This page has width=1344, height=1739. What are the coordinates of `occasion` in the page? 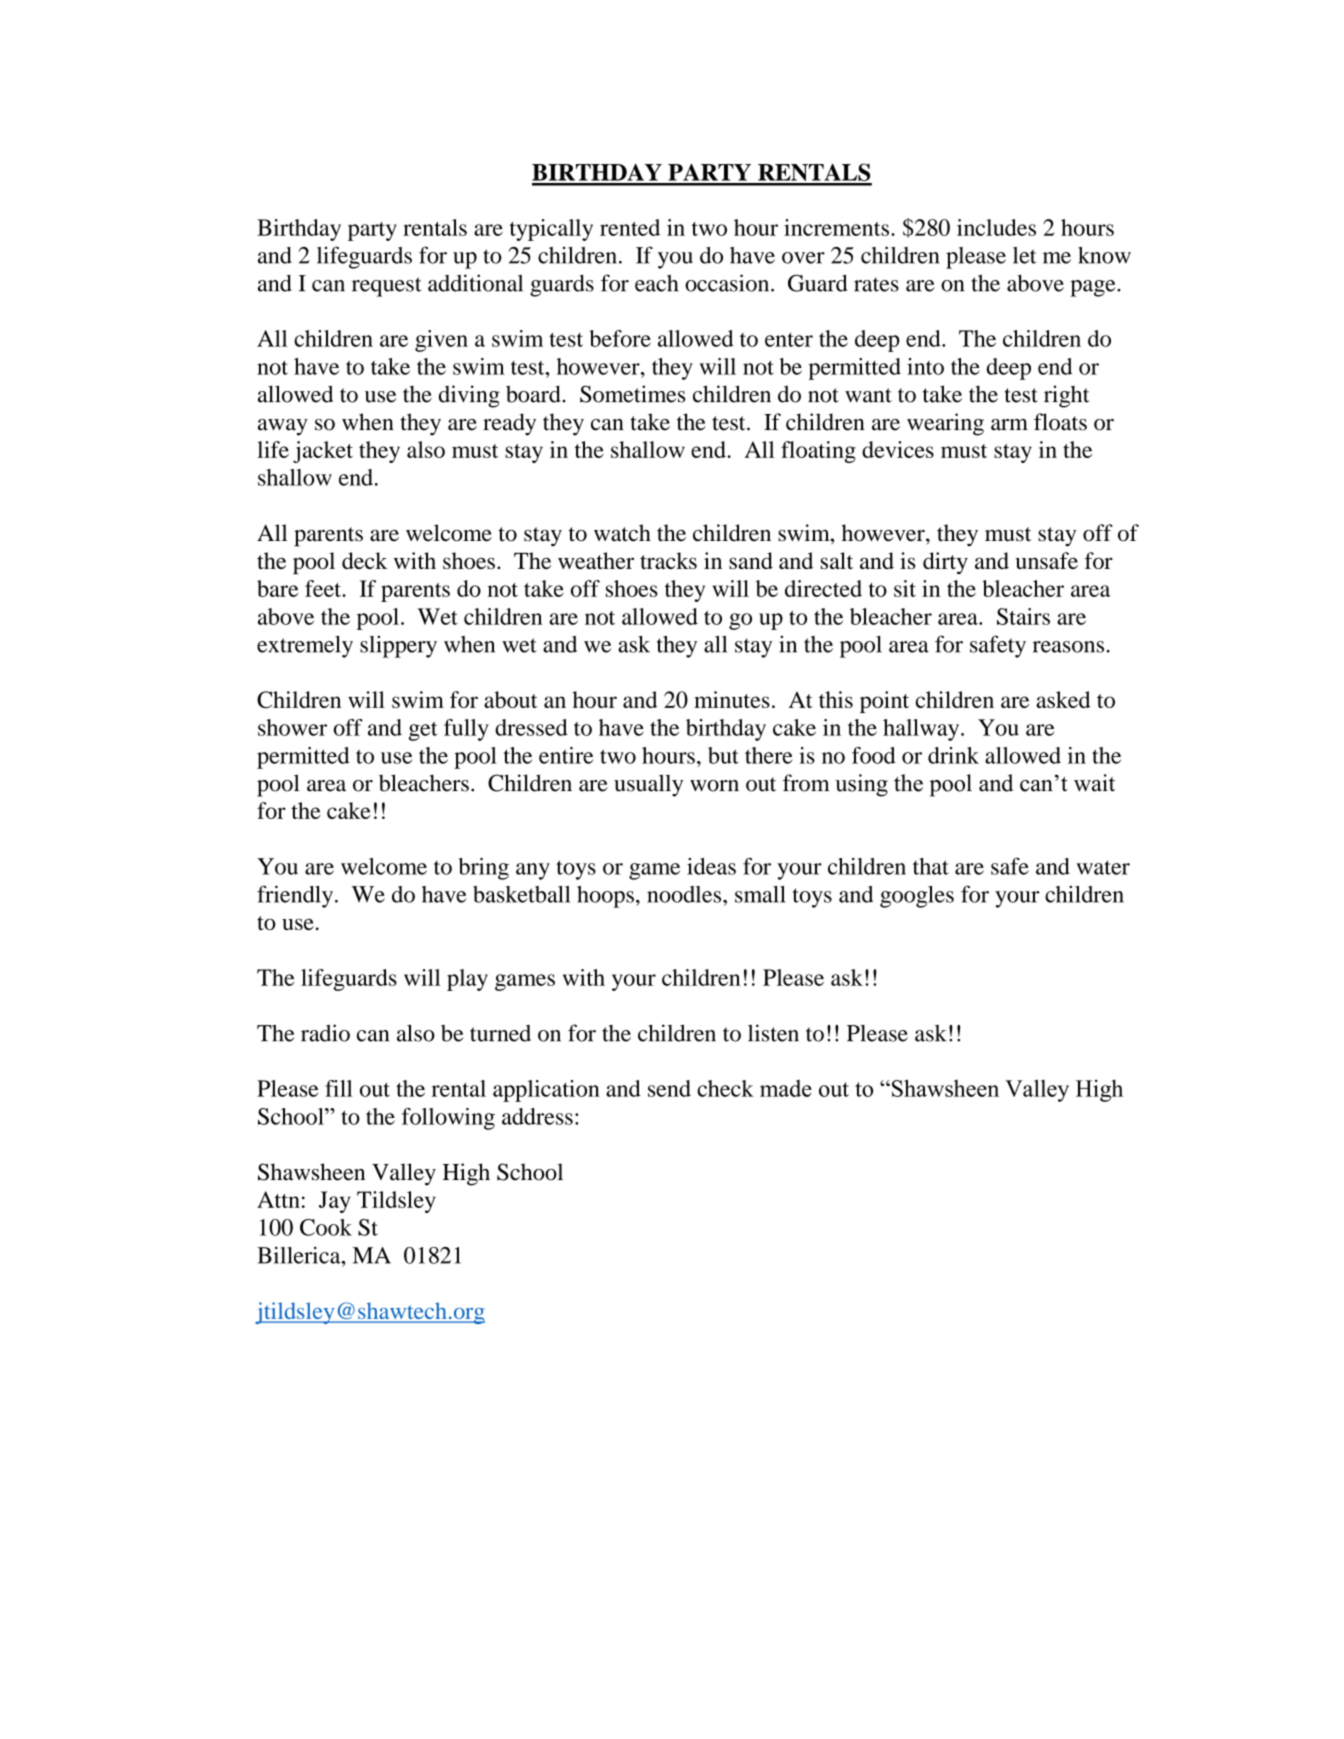 It's located at (728, 283).
